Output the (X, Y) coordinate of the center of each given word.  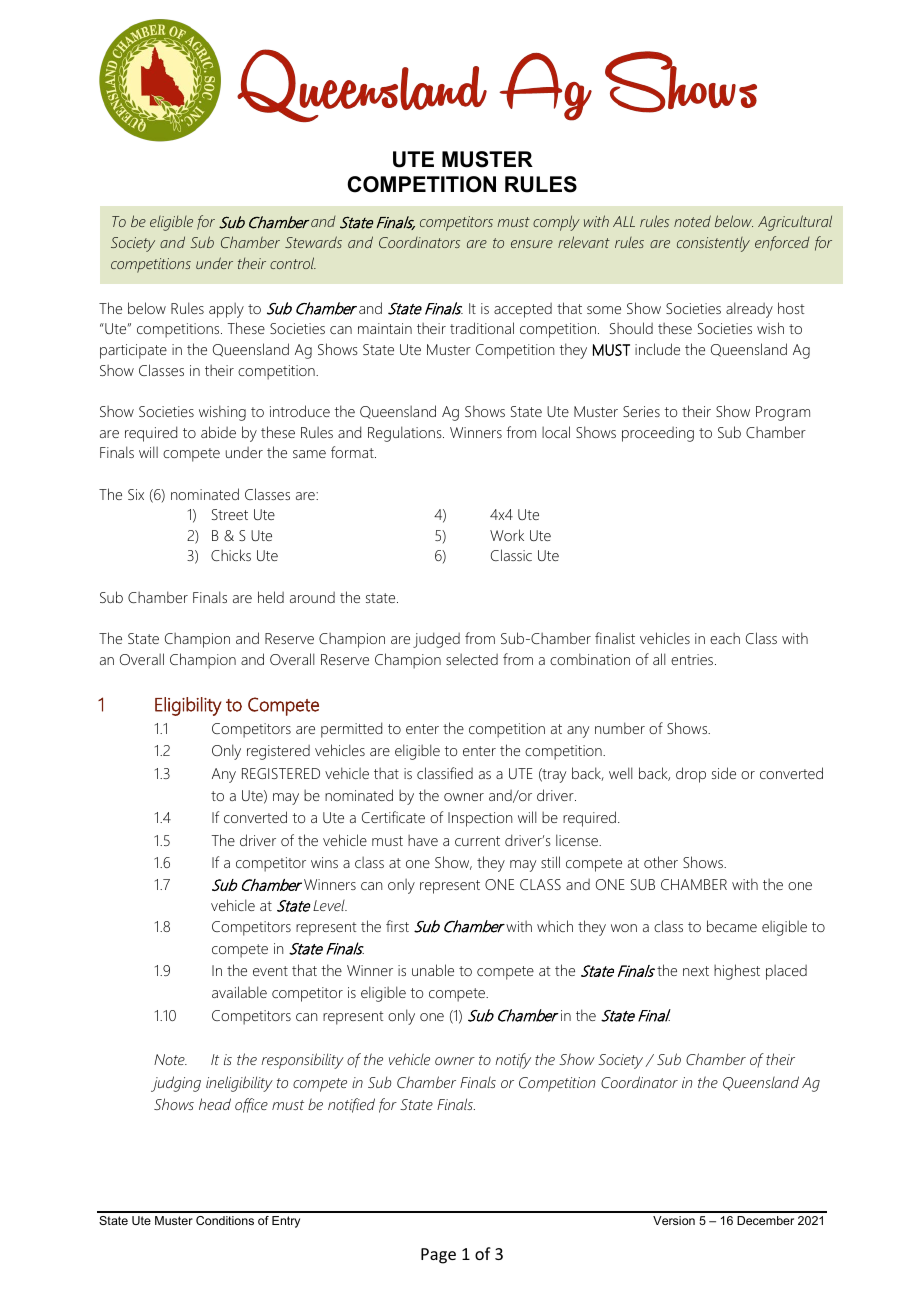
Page (438, 1256)
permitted (351, 730)
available (239, 992)
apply (226, 310)
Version (674, 1220)
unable (433, 970)
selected (472, 659)
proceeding (658, 434)
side (724, 773)
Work (507, 535)
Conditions (225, 1220)
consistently (713, 244)
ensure (532, 244)
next (696, 971)
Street (230, 514)
